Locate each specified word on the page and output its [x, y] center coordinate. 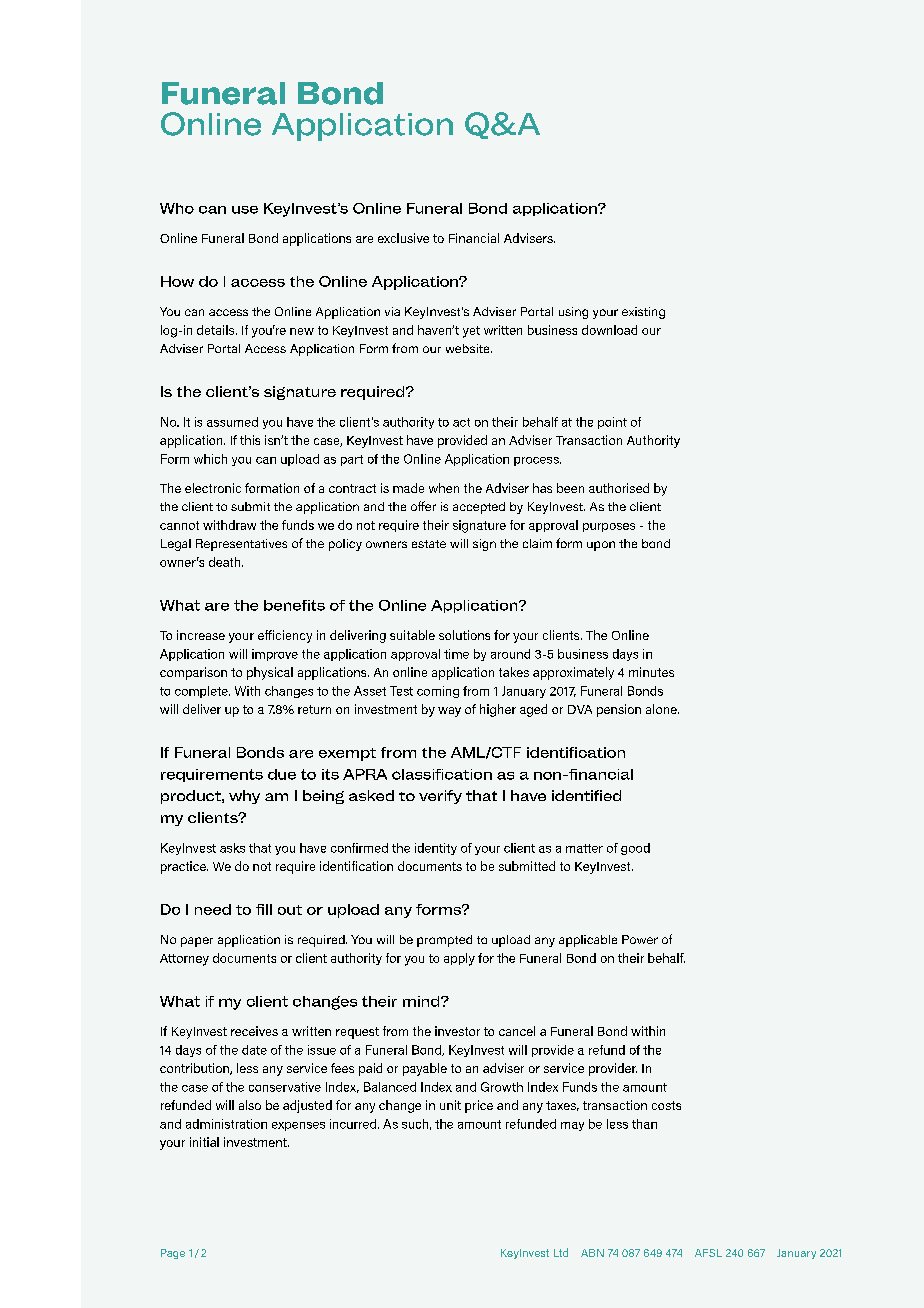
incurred [354, 1124]
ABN [592, 1253]
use [245, 210]
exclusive [403, 238]
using [573, 313]
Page [173, 1254]
